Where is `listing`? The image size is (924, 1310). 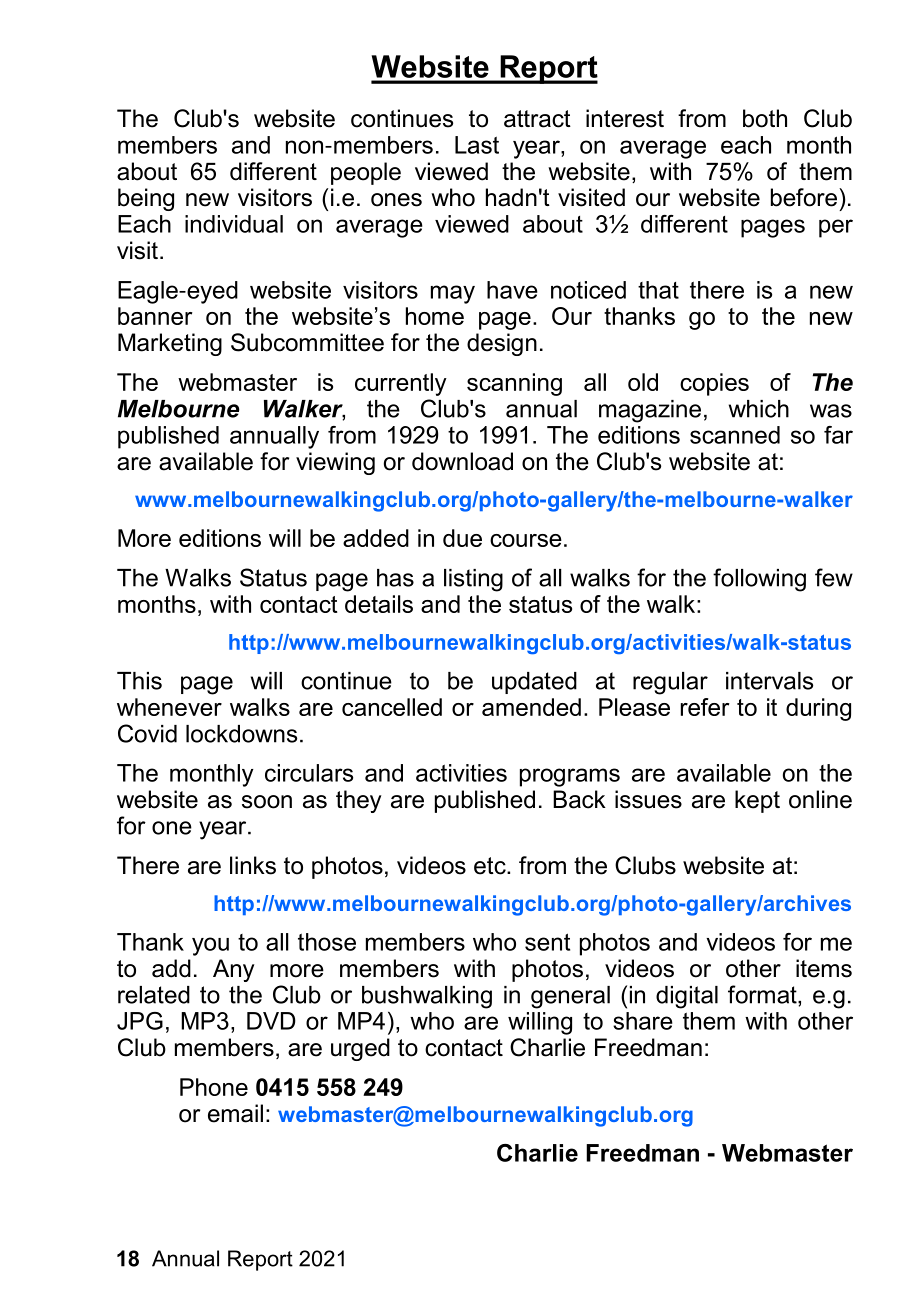
listing is located at coordinates (473, 580).
